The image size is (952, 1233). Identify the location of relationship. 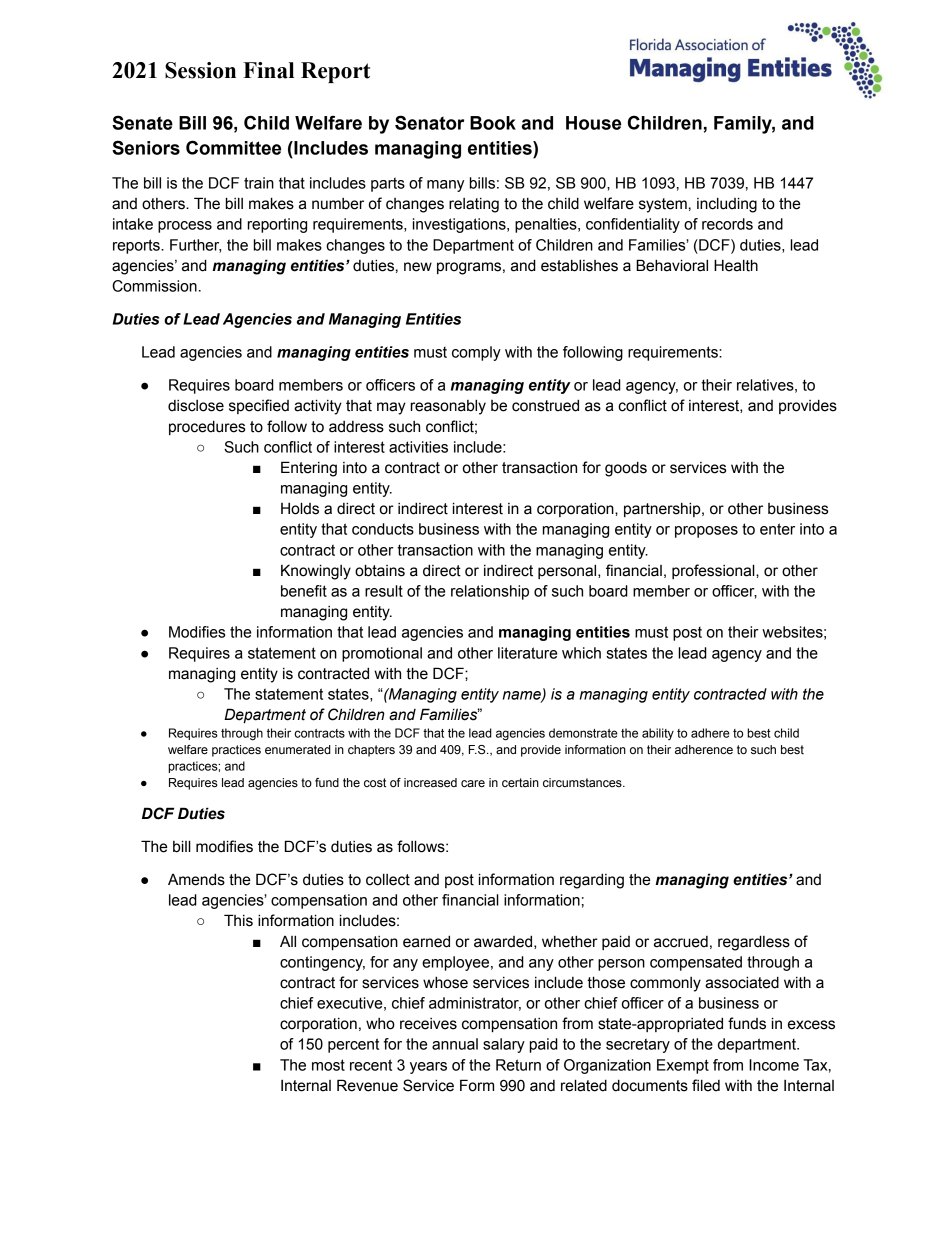
(490, 592).
